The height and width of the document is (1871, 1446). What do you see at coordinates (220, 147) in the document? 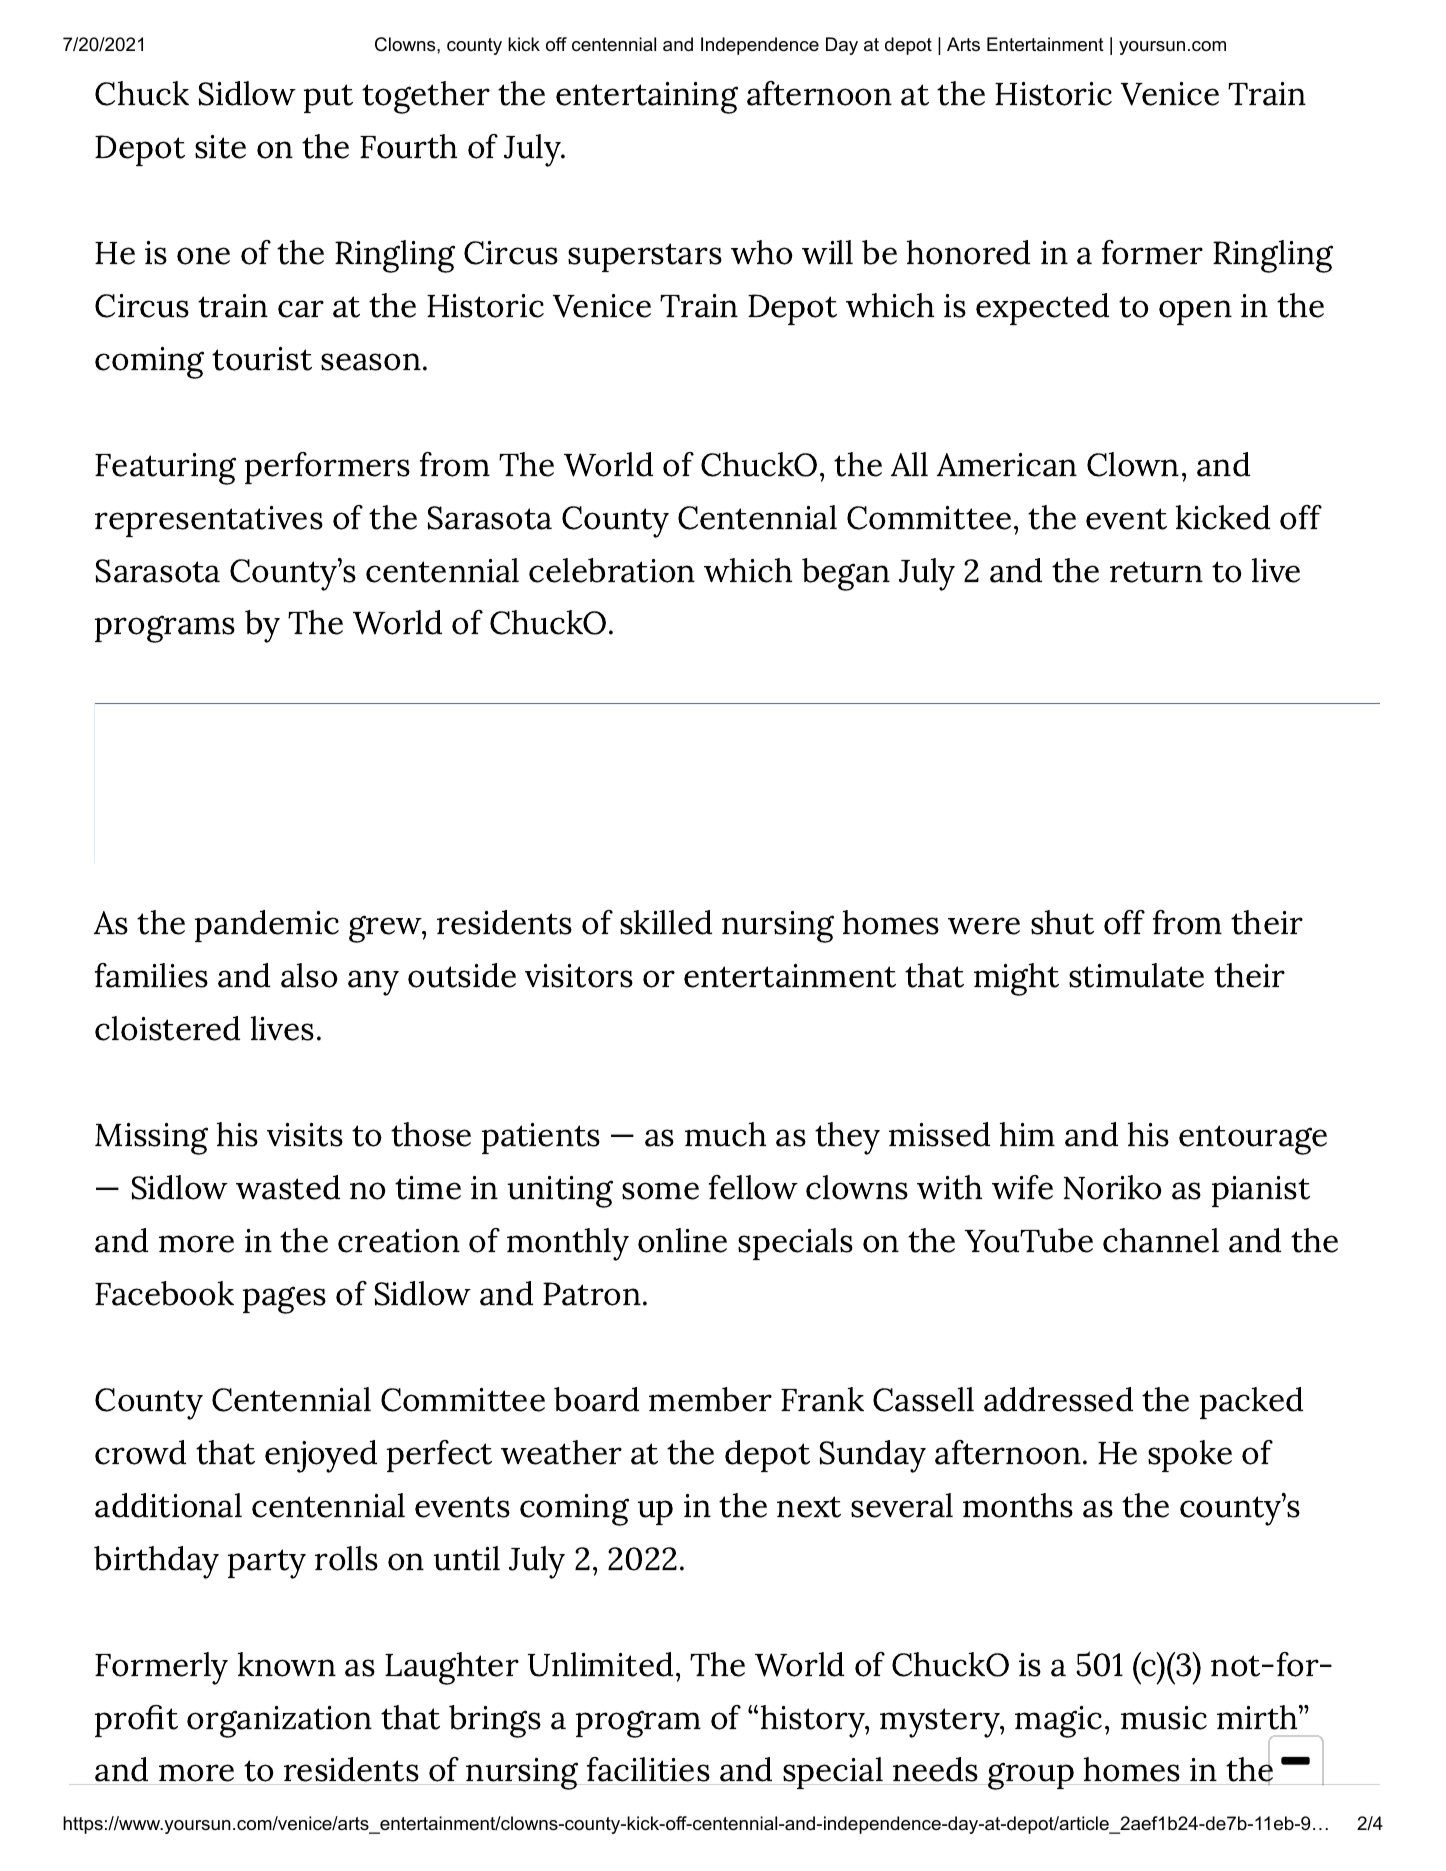
I see `site` at bounding box center [220, 147].
